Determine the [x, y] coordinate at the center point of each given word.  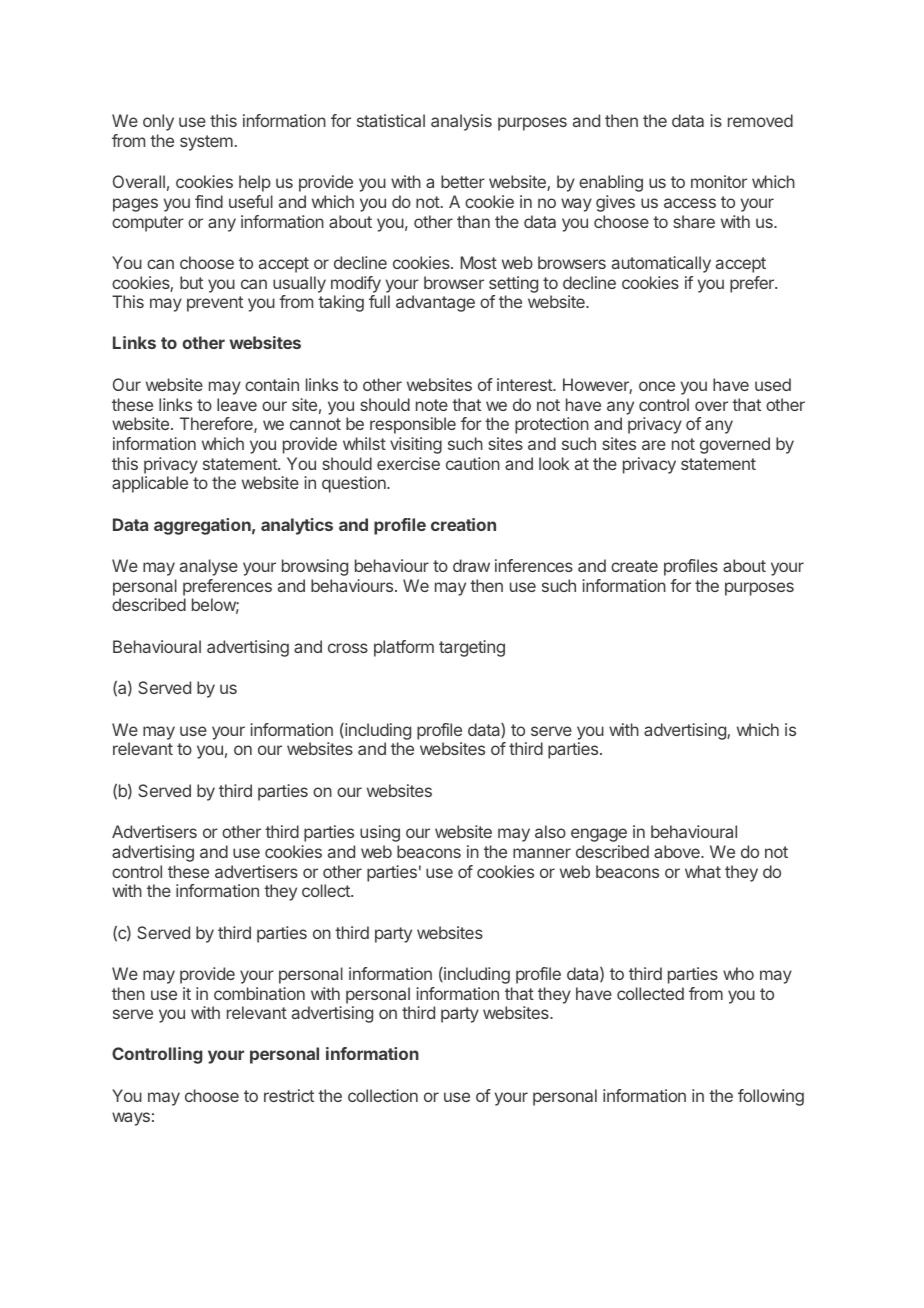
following [771, 1097]
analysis [461, 122]
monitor [719, 181]
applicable [150, 484]
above [678, 851]
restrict [289, 1095]
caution [473, 463]
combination [259, 993]
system [206, 143]
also [550, 831]
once [657, 386]
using [380, 833]
